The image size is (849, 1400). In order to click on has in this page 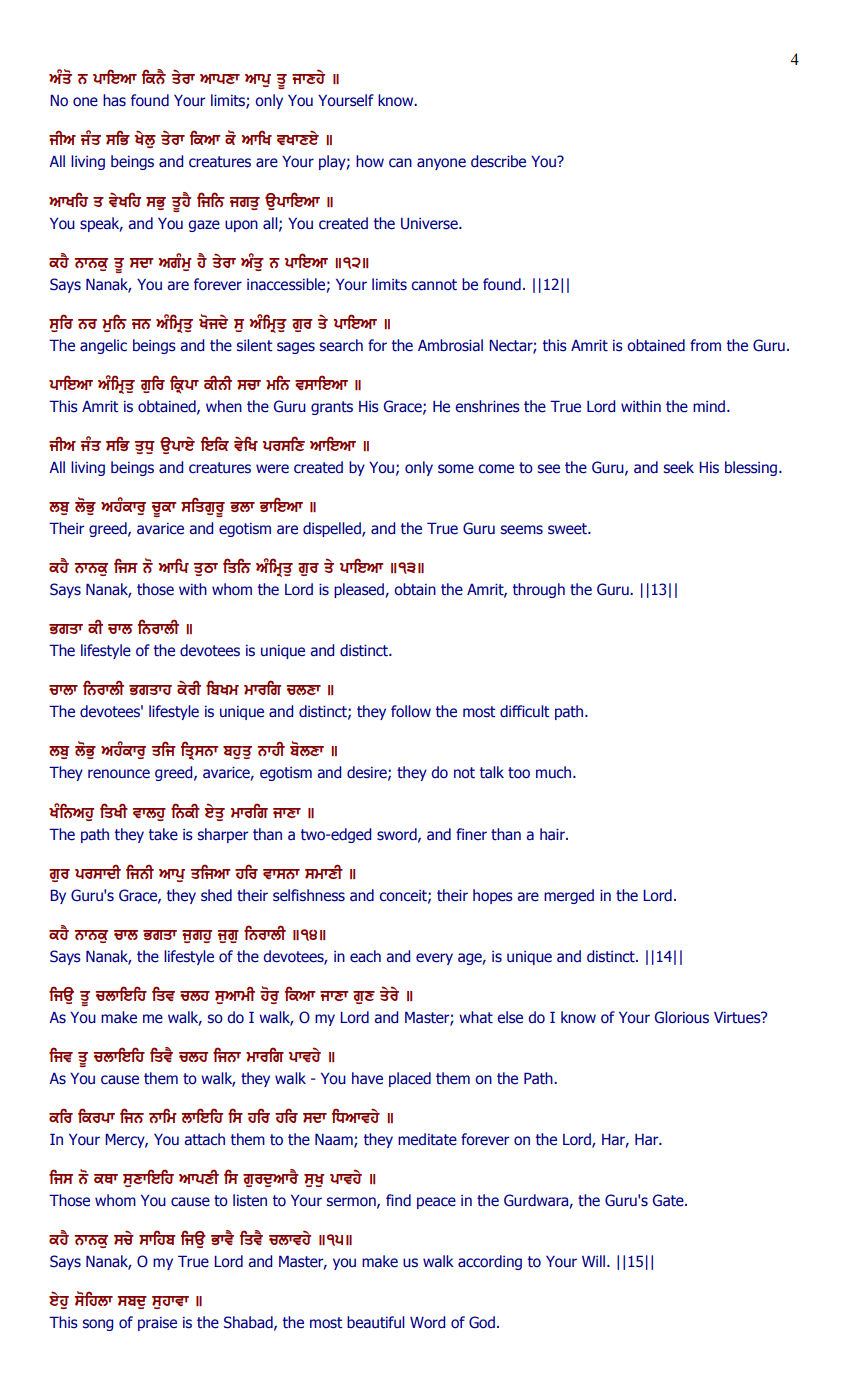, I will do `click(114, 100)`.
